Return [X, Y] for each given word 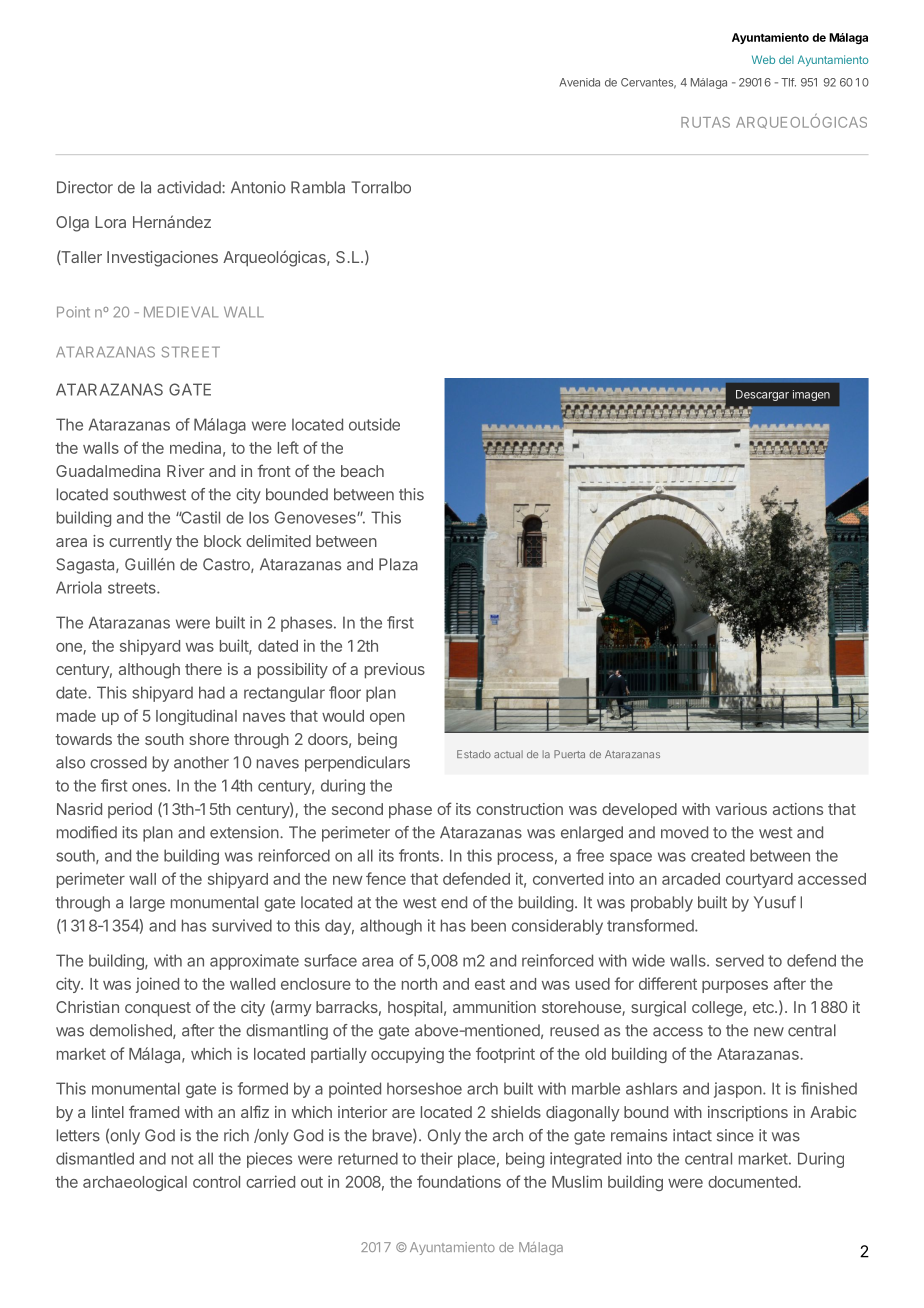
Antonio [258, 187]
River [185, 471]
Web [763, 59]
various [741, 809]
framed [154, 1111]
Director [85, 187]
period [130, 810]
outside [374, 424]
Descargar [762, 395]
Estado [474, 754]
